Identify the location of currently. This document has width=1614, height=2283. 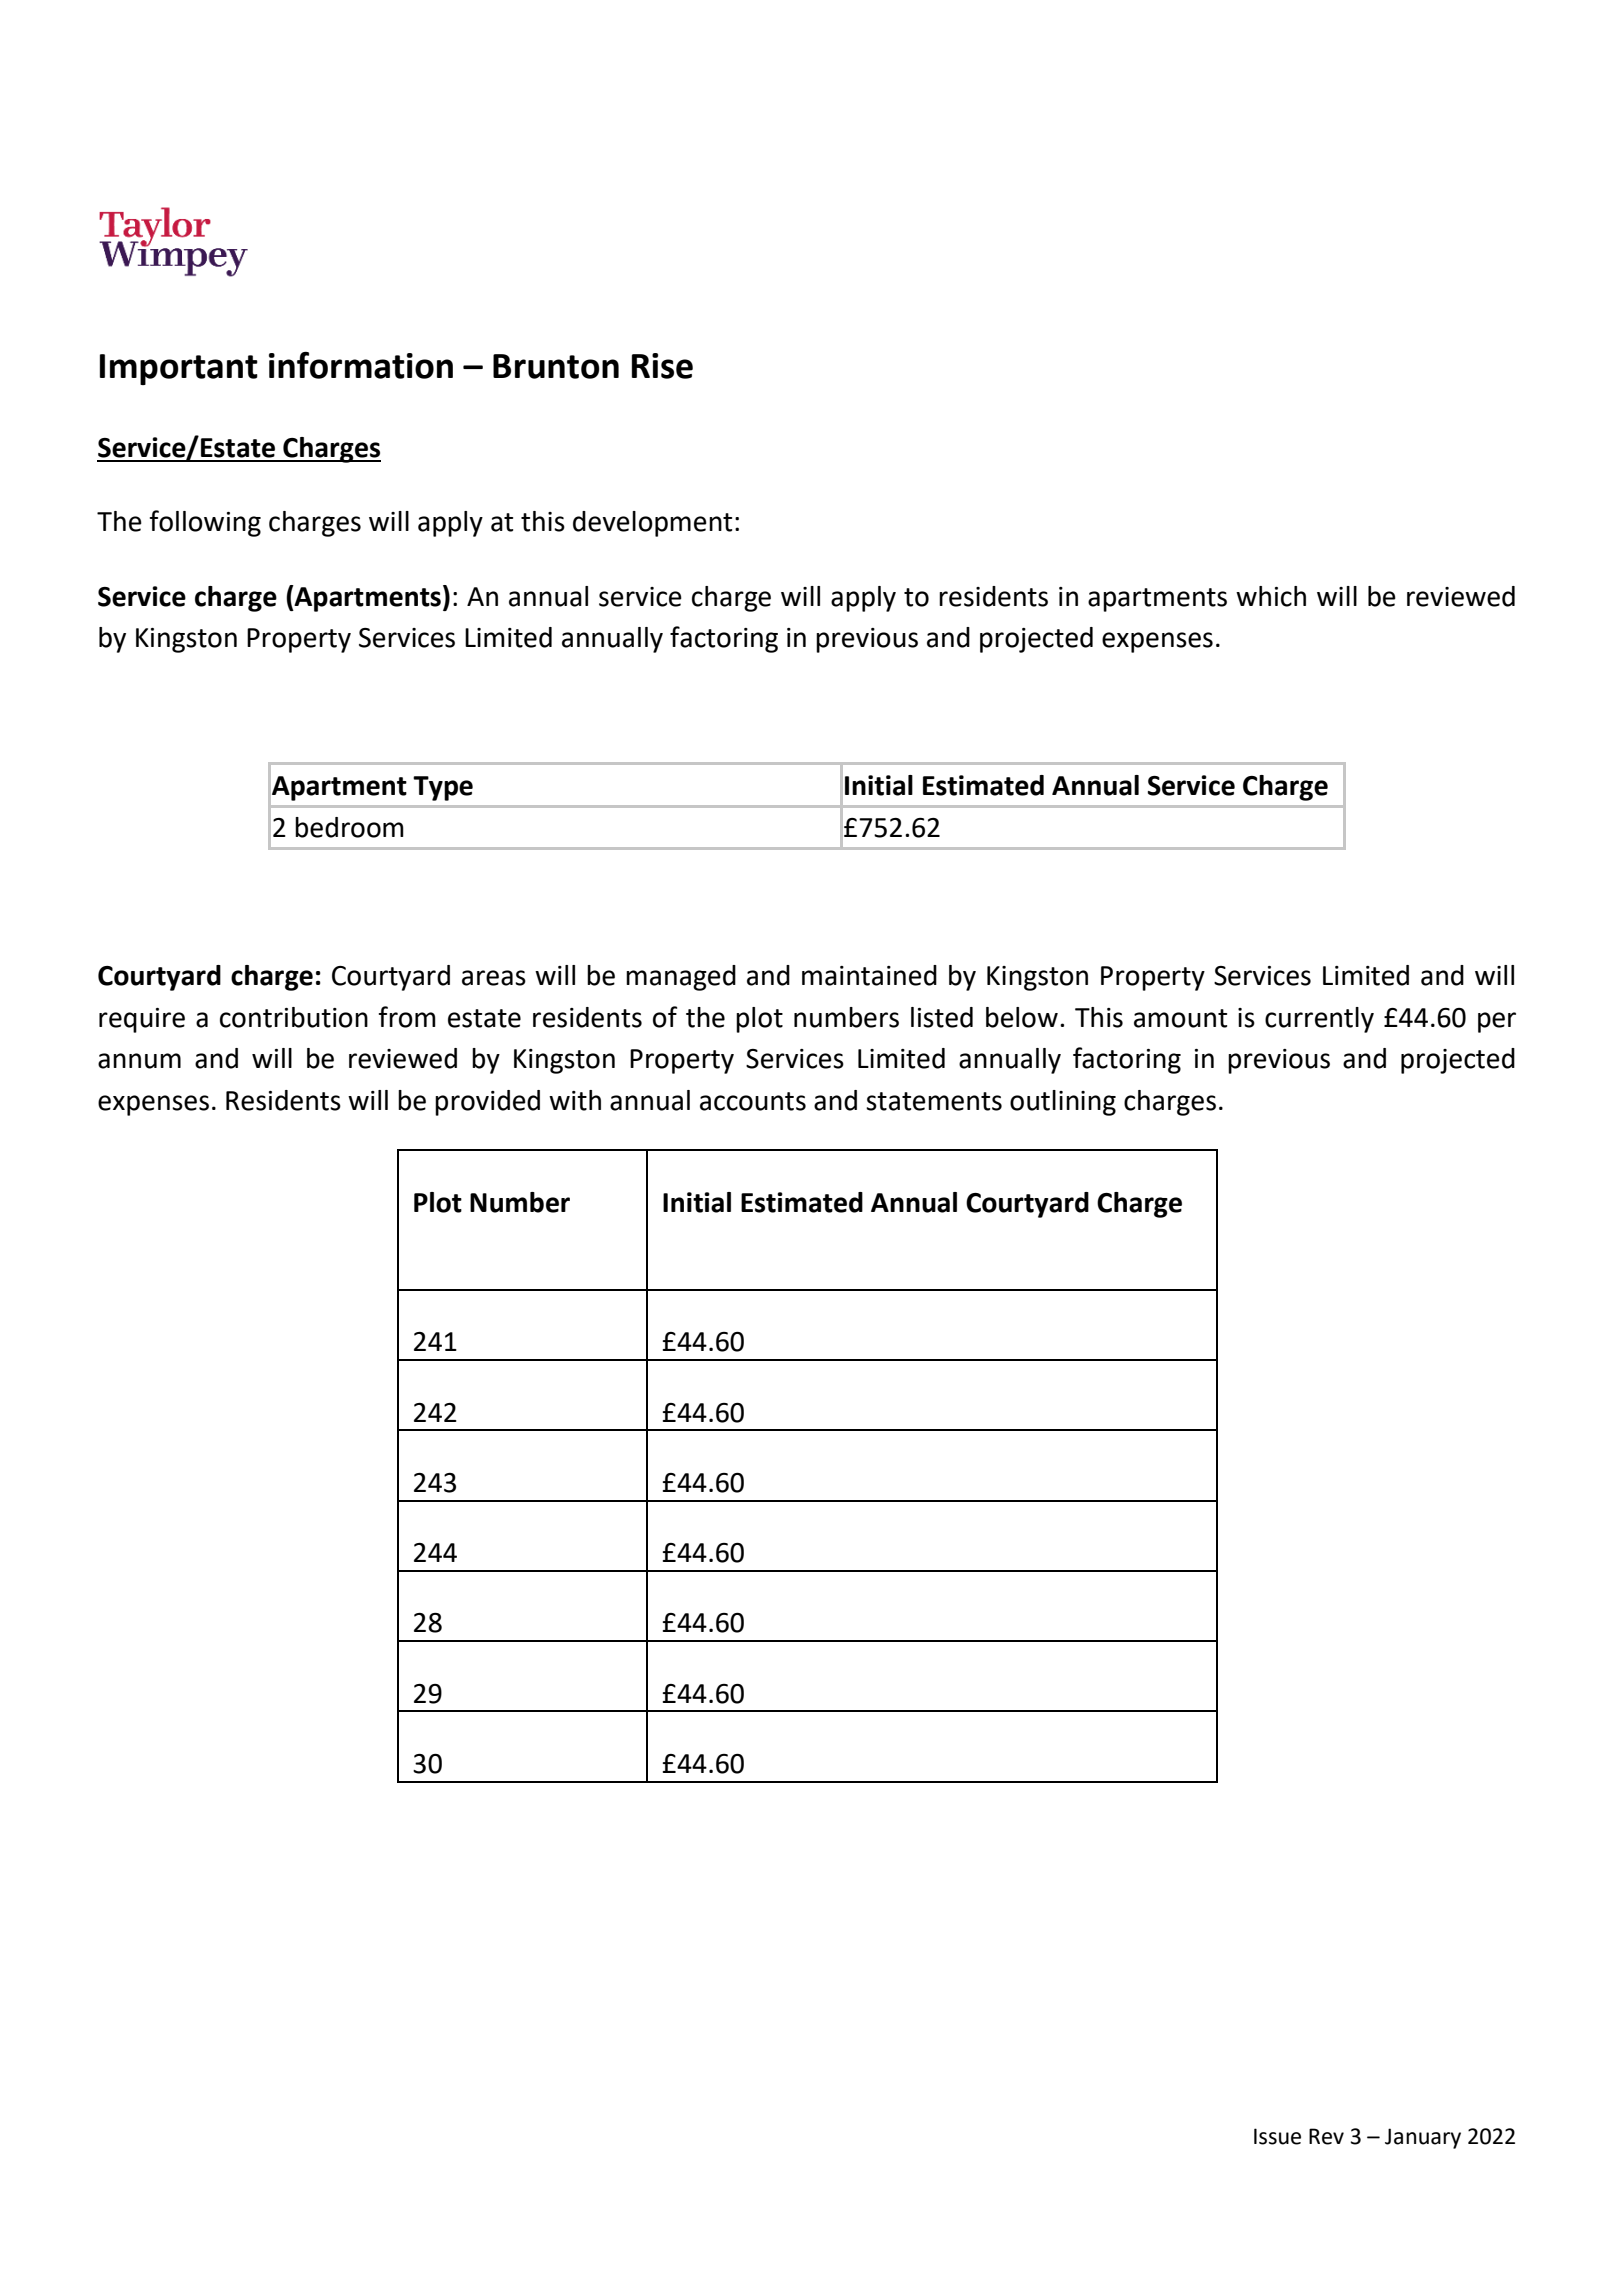
(1319, 1020).
